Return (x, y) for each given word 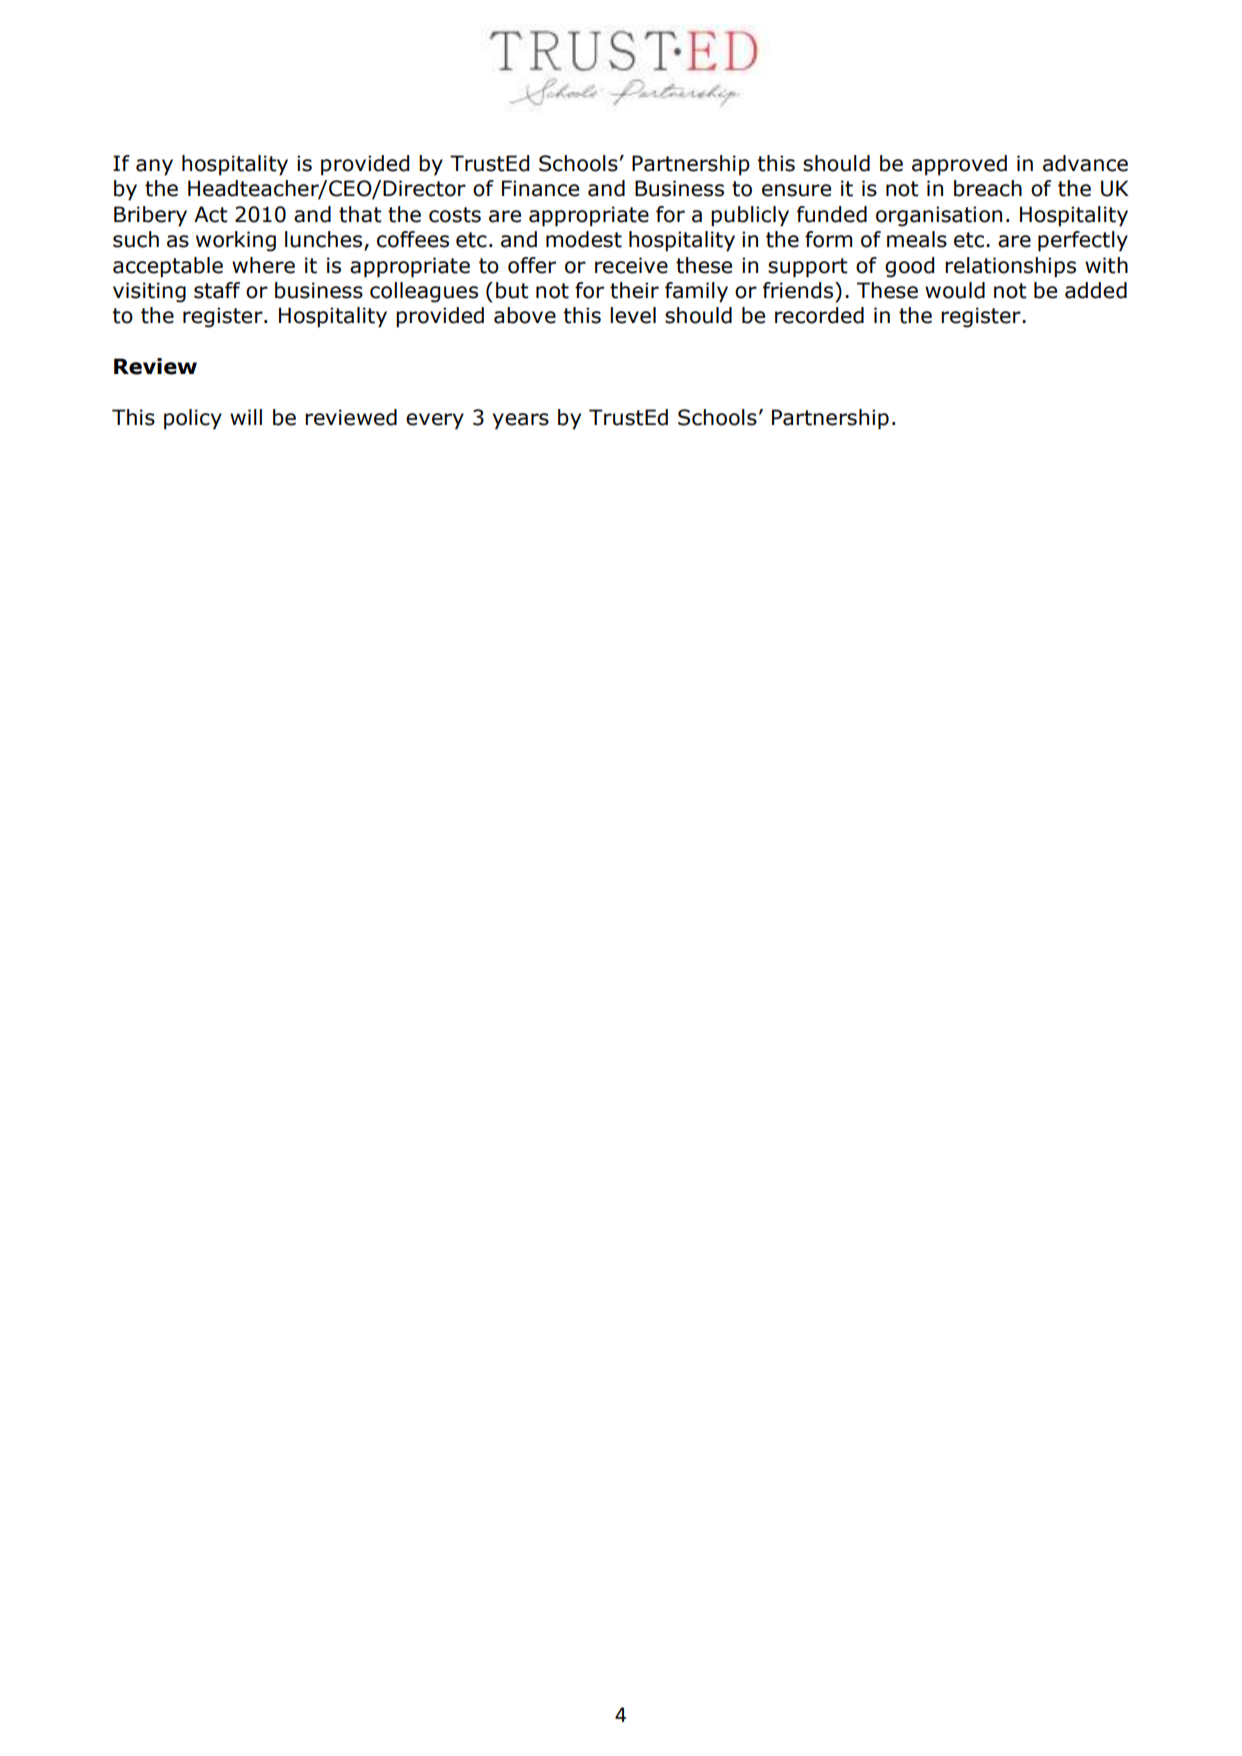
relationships (1010, 267)
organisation (939, 216)
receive (631, 265)
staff (217, 290)
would (955, 290)
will (246, 417)
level (633, 315)
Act (211, 214)
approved (959, 165)
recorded (819, 315)
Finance (540, 188)
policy (193, 419)
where (263, 265)
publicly (750, 216)
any (154, 167)
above (525, 315)
